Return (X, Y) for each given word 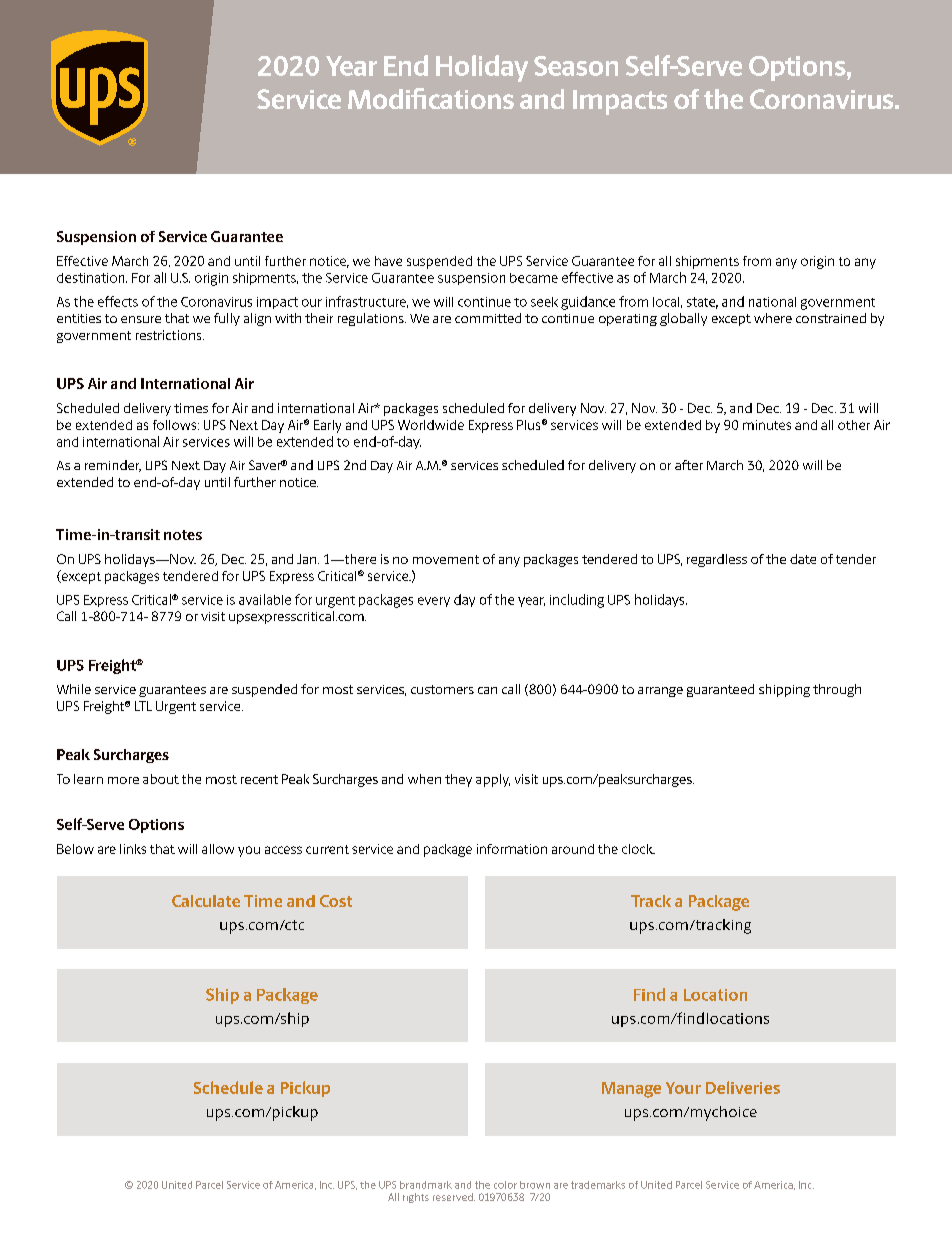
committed (488, 318)
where (773, 318)
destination (92, 278)
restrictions (170, 335)
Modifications (431, 98)
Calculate (206, 901)
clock (638, 849)
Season (576, 66)
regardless (717, 560)
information (512, 849)
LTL (143, 706)
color (505, 1185)
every (434, 602)
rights (416, 1198)
